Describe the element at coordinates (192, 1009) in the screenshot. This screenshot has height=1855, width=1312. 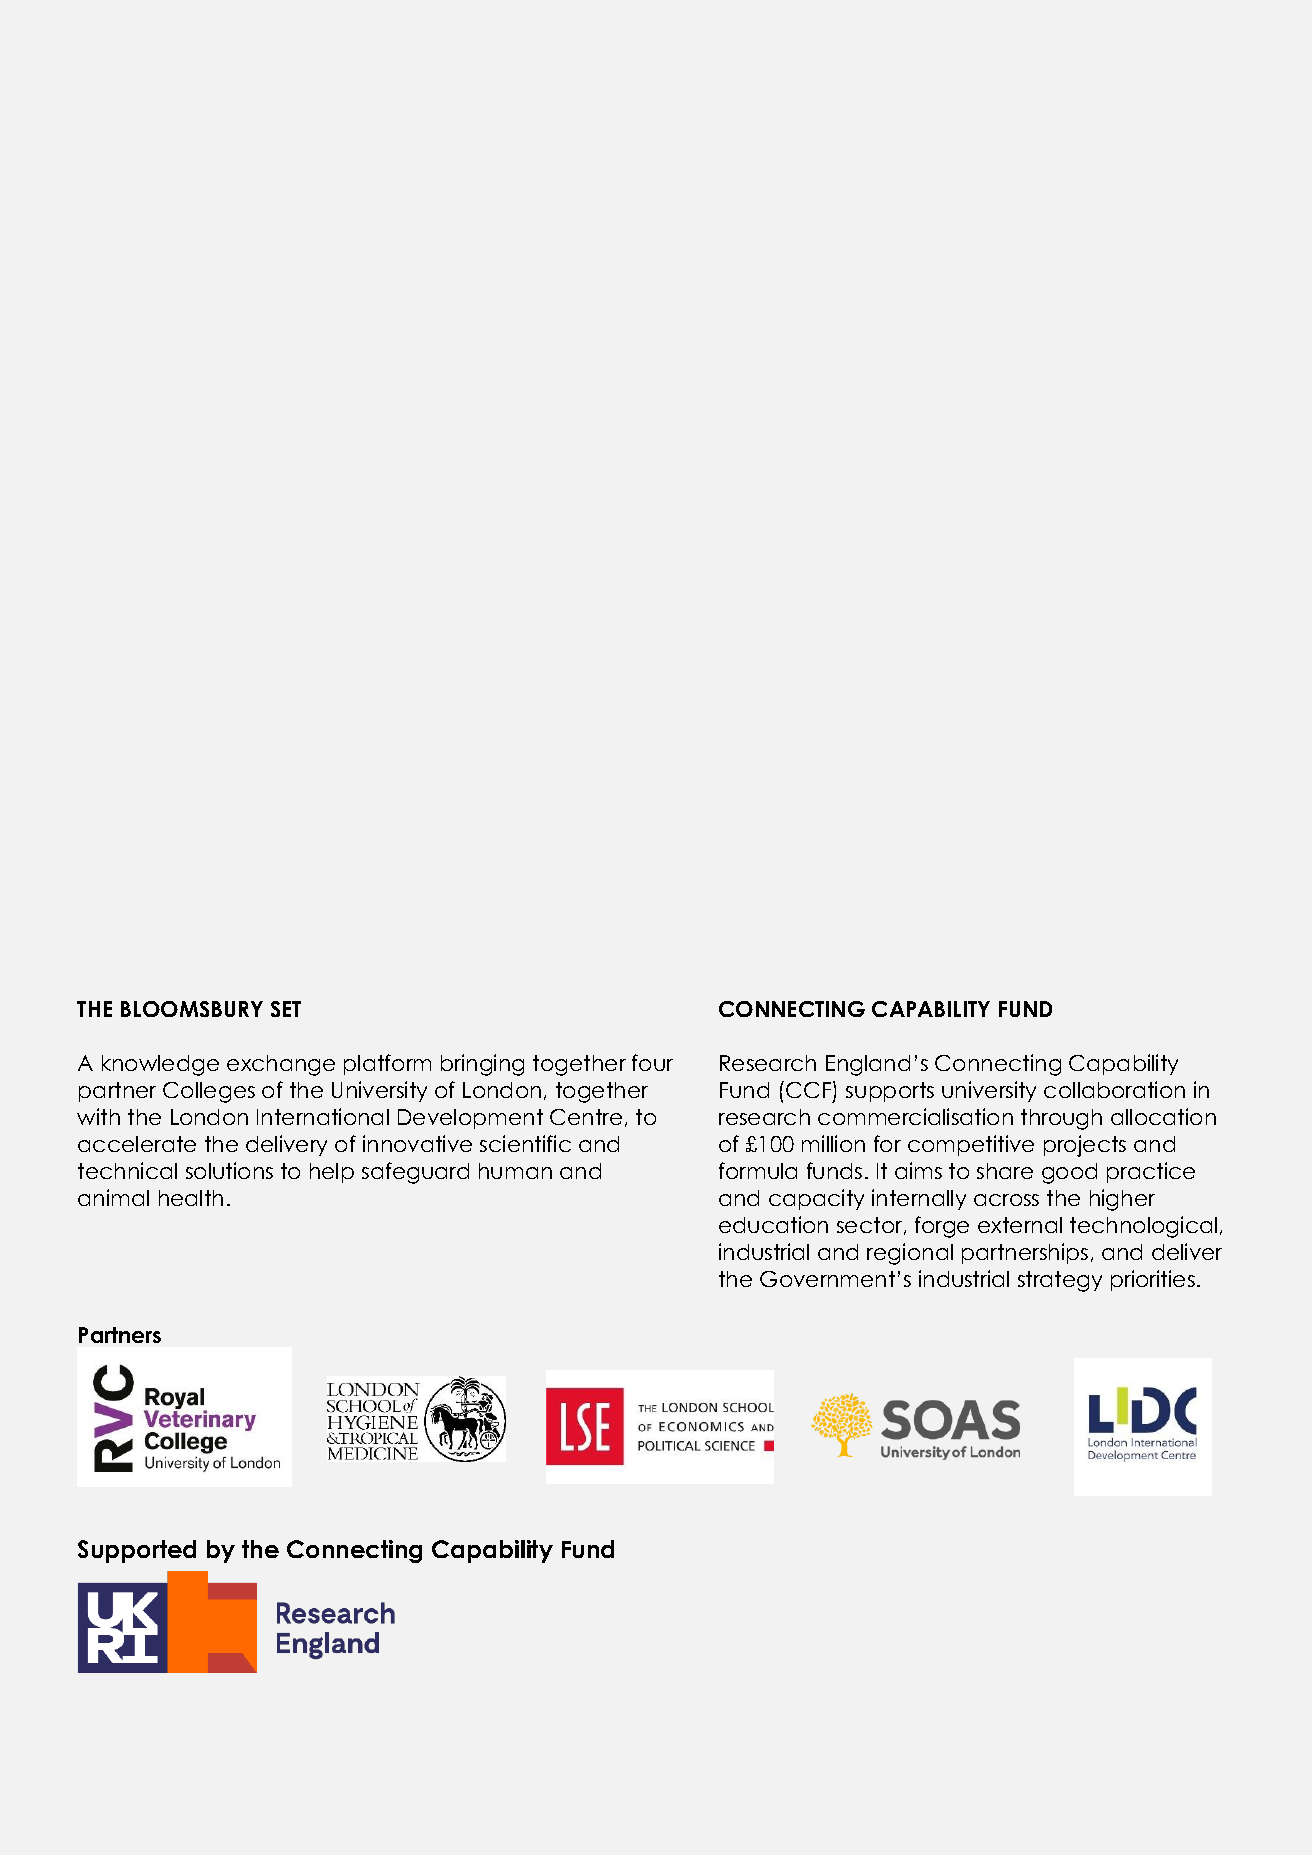
I see `BLOOMSBURY` at that location.
